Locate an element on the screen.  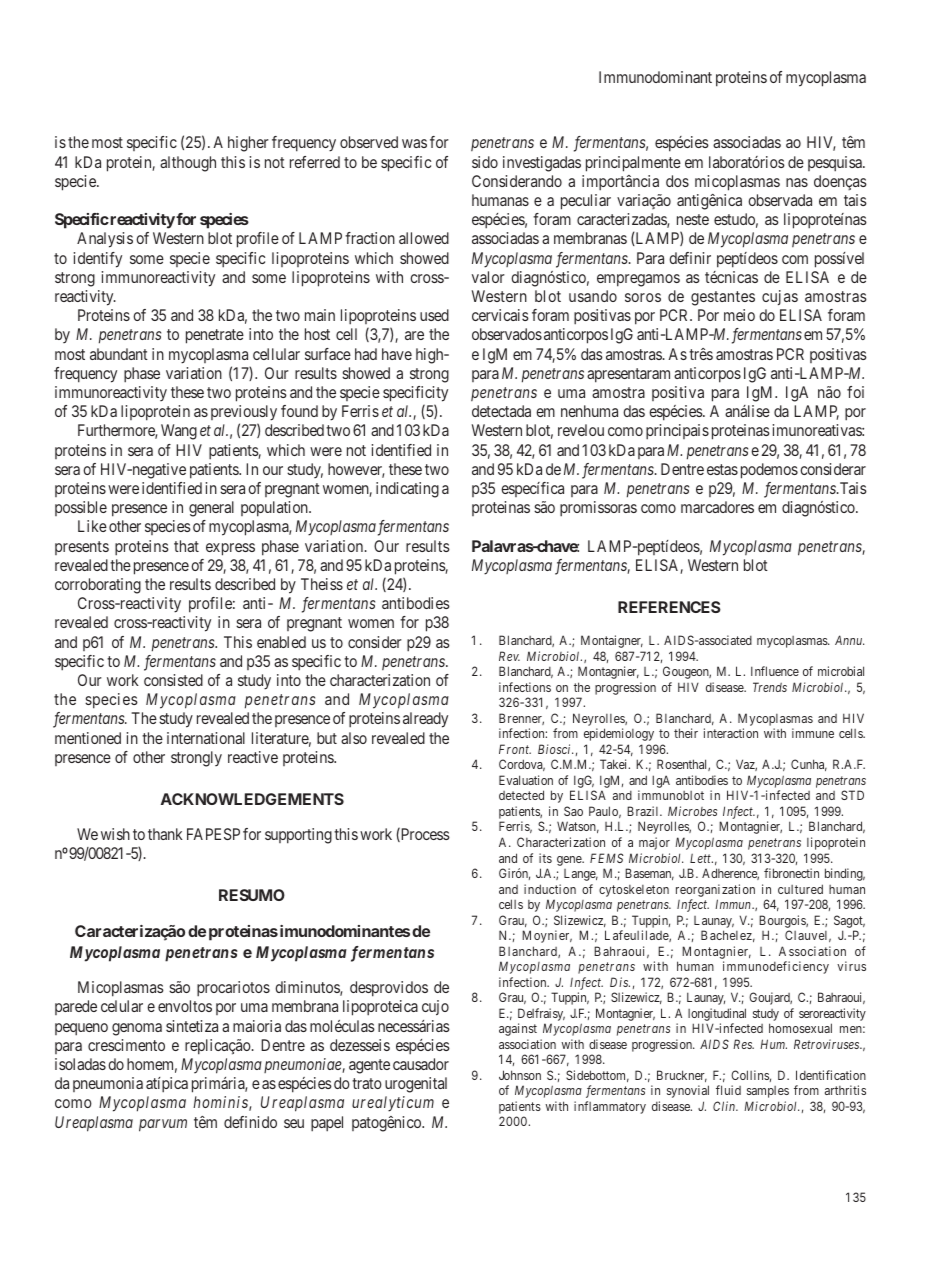
although is located at coordinates (188, 164).
